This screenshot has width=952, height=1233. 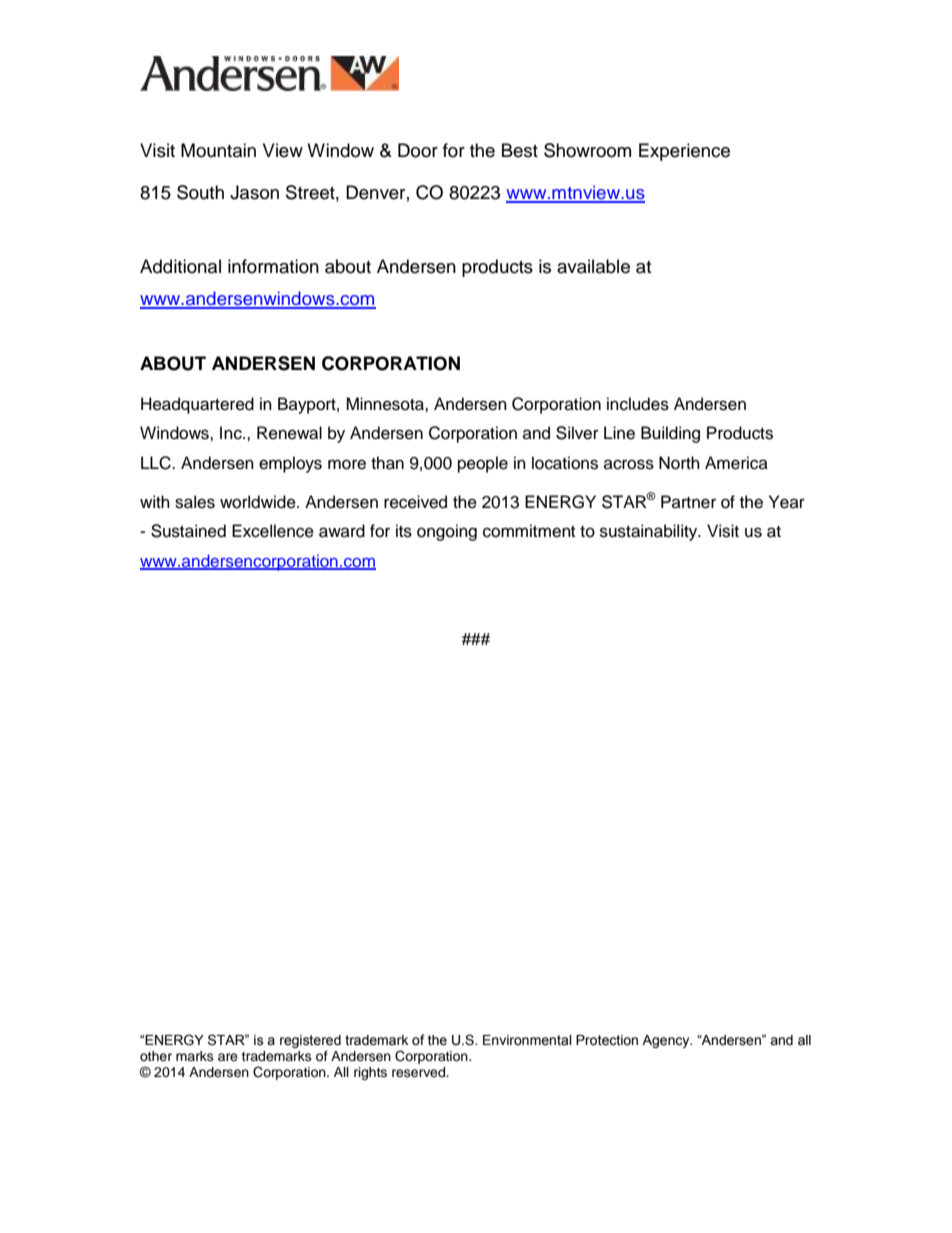 What do you see at coordinates (688, 502) in the screenshot?
I see `Partner` at bounding box center [688, 502].
